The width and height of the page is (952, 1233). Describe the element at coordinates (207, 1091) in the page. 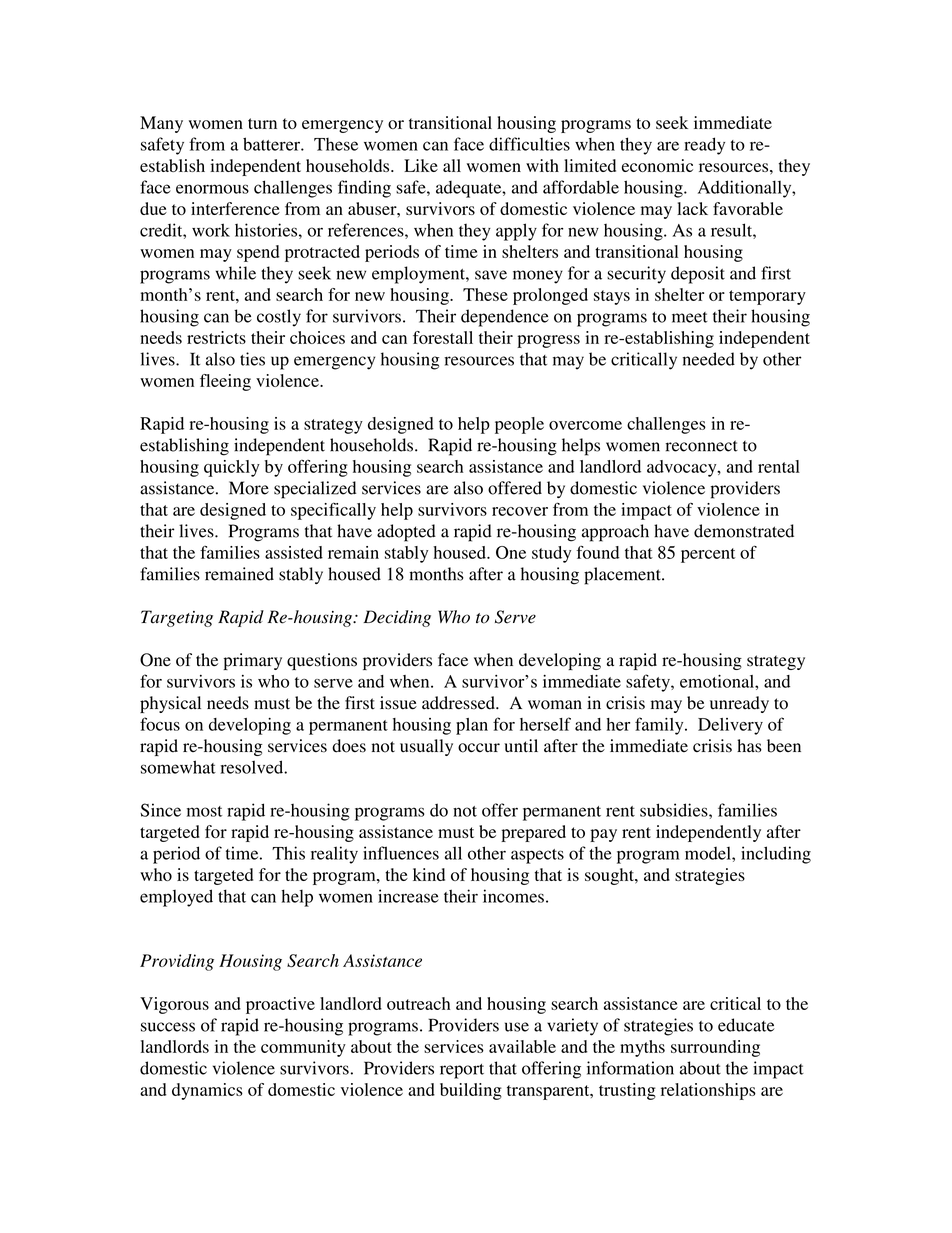

I see `dynamics` at that location.
